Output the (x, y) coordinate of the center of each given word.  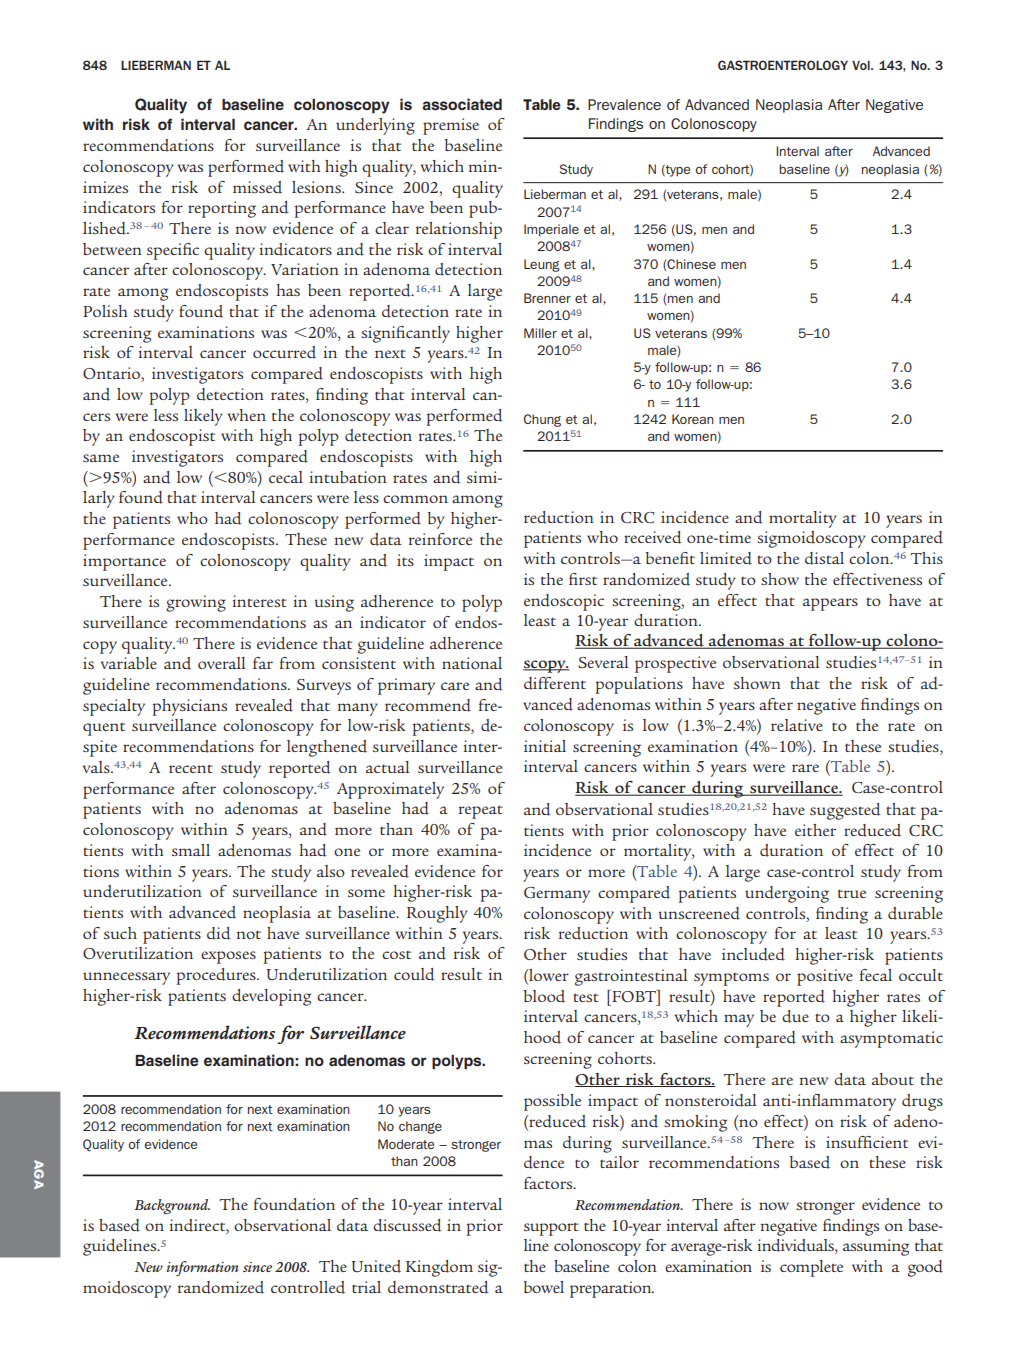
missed (257, 187)
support (551, 1229)
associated (462, 104)
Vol (862, 65)
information (202, 1268)
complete (811, 1268)
